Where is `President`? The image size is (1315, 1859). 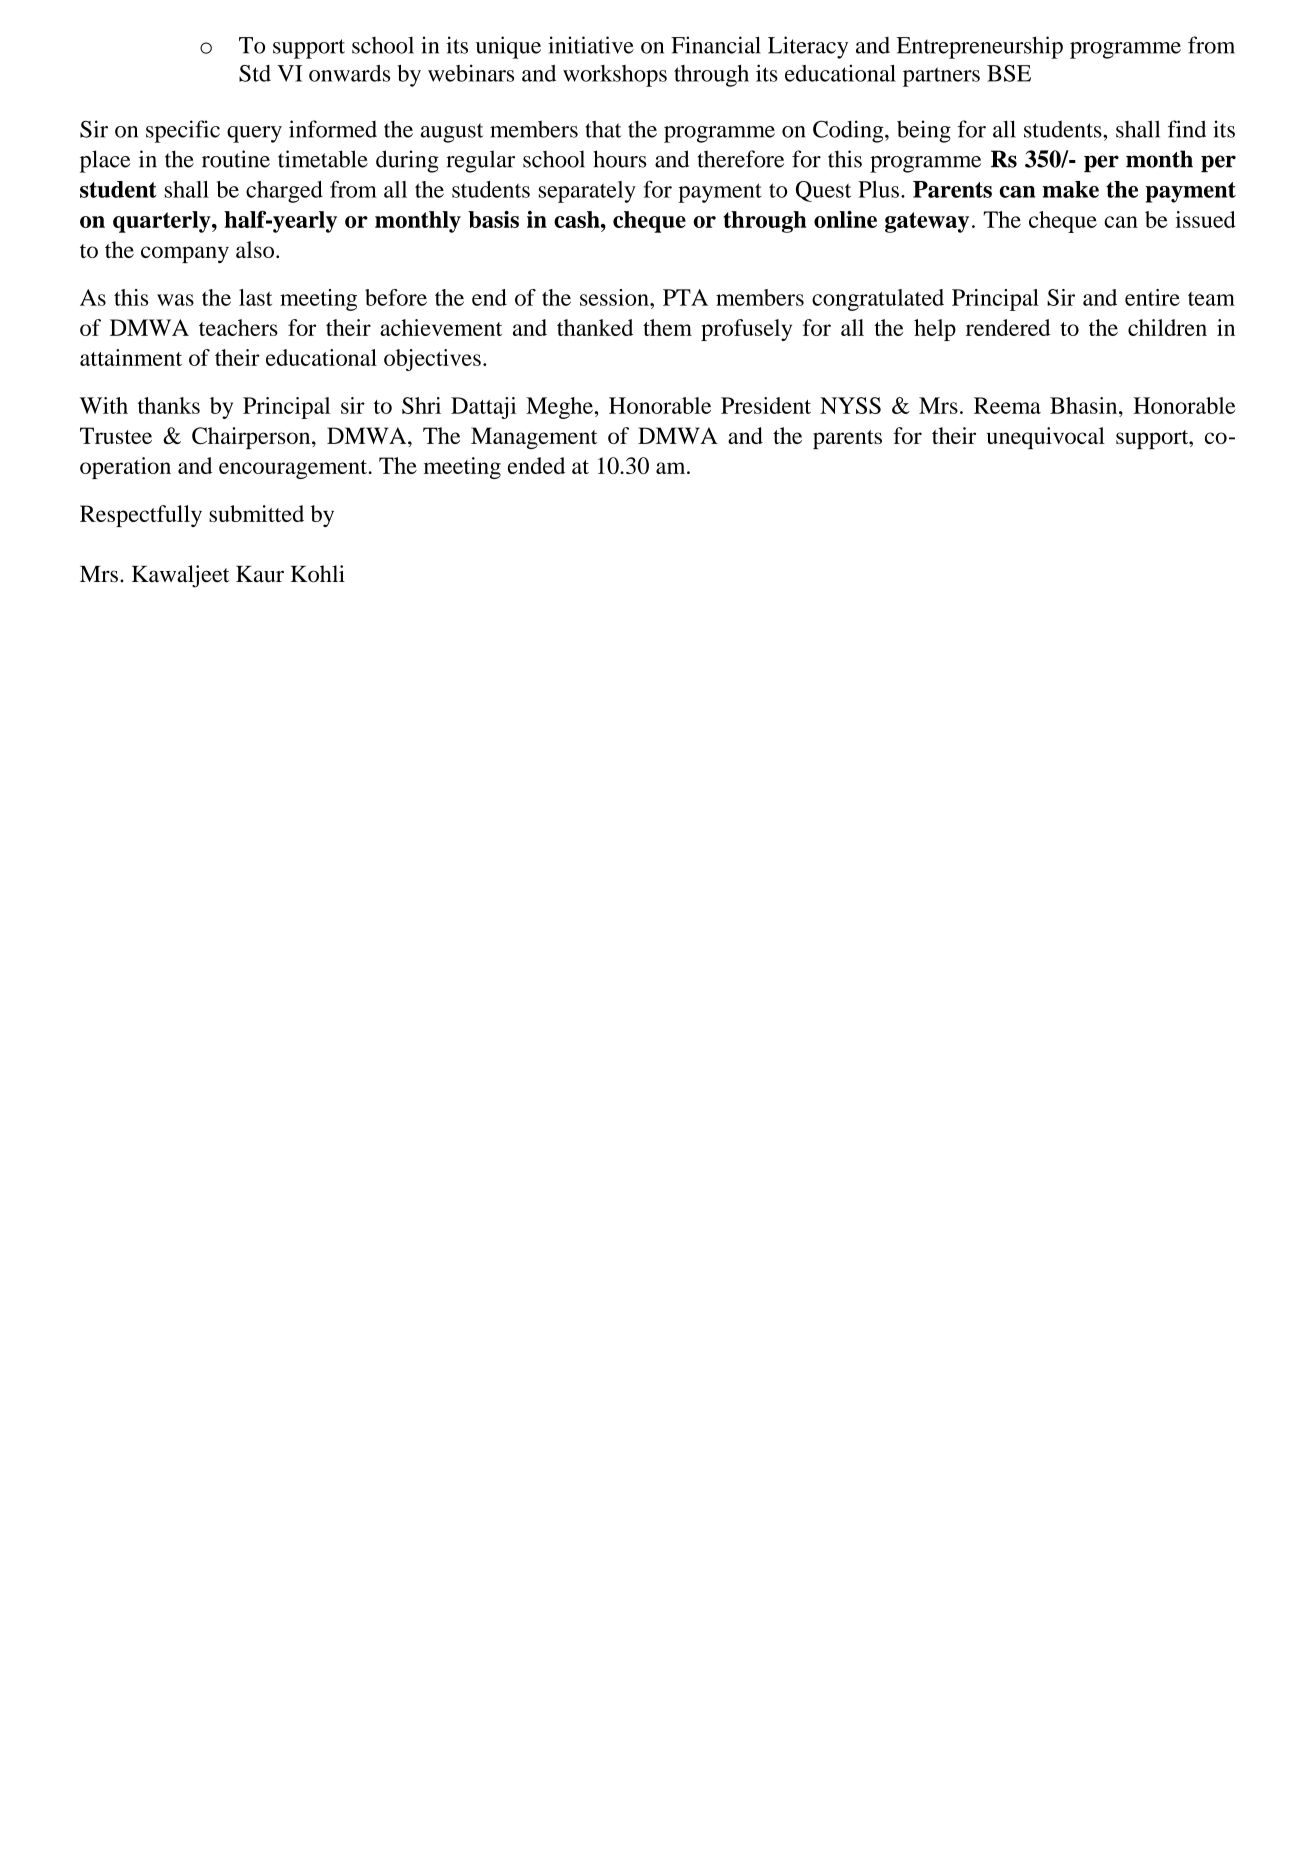 President is located at coordinates (766, 405).
